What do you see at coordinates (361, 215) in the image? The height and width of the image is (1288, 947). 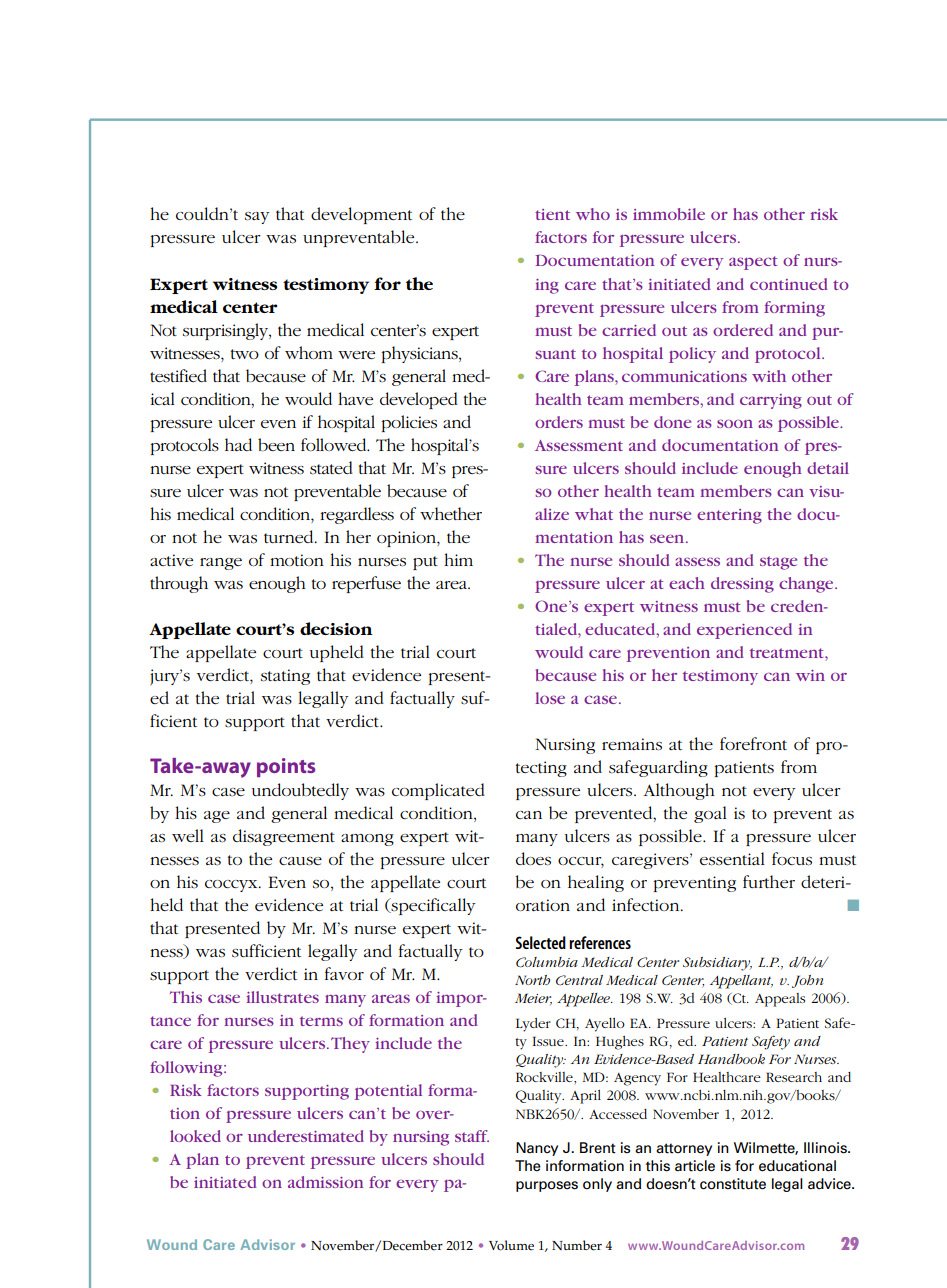 I see `development` at bounding box center [361, 215].
